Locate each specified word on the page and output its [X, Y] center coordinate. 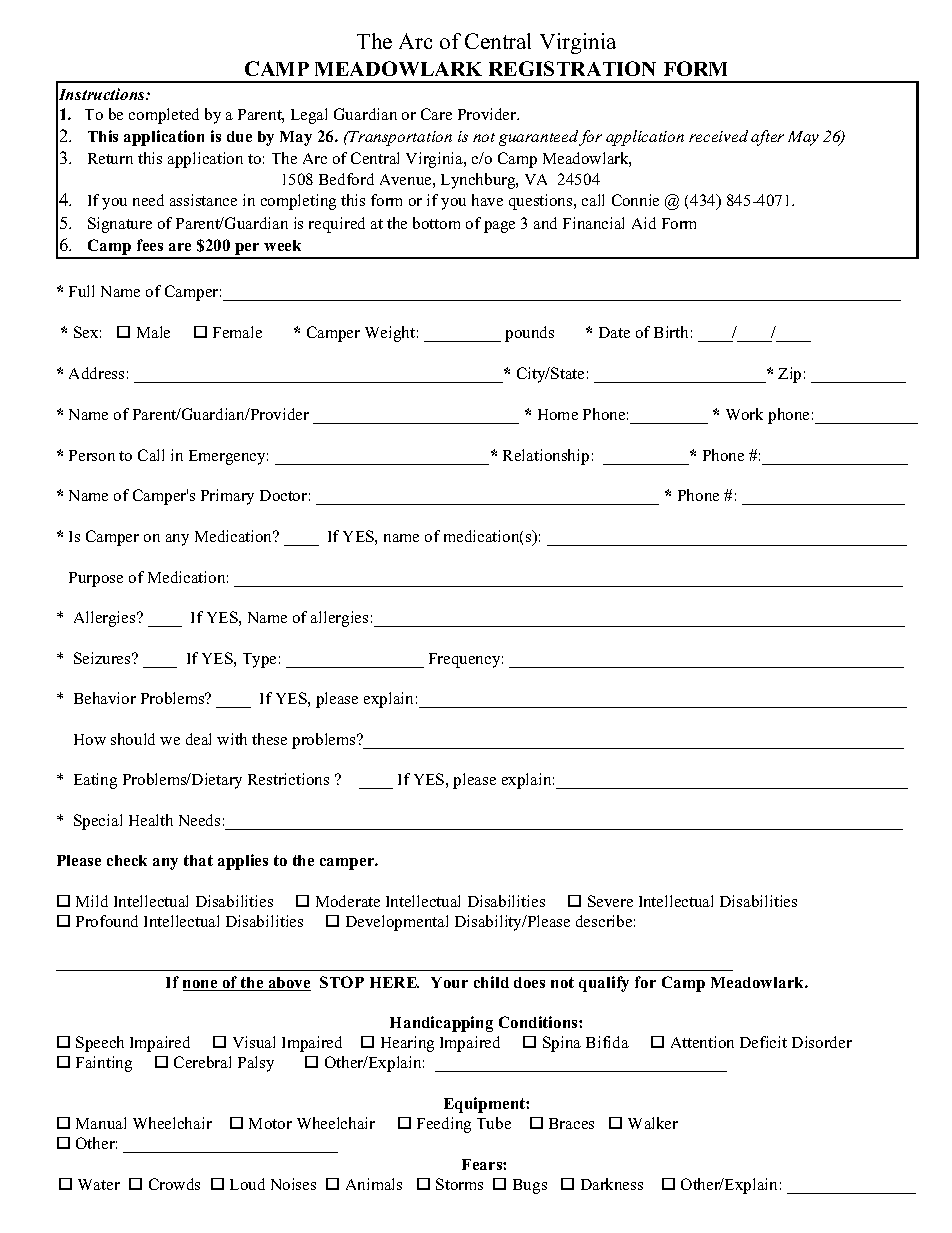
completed [164, 116]
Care [436, 114]
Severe [610, 901]
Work [744, 414]
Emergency [228, 457]
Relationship [546, 457]
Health [151, 820]
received [718, 136]
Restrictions [288, 779]
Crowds [174, 1184]
